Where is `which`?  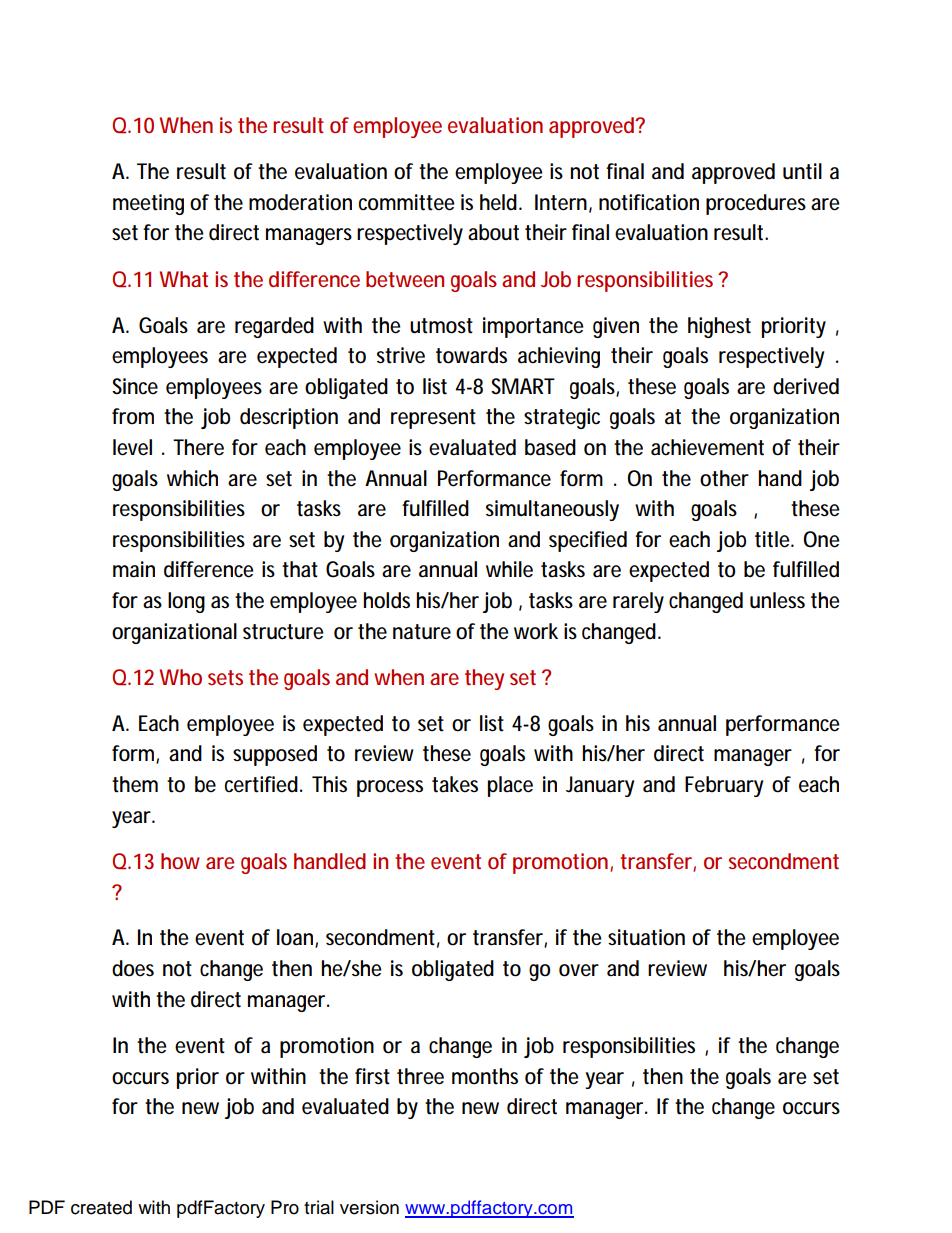
which is located at coordinates (192, 478).
